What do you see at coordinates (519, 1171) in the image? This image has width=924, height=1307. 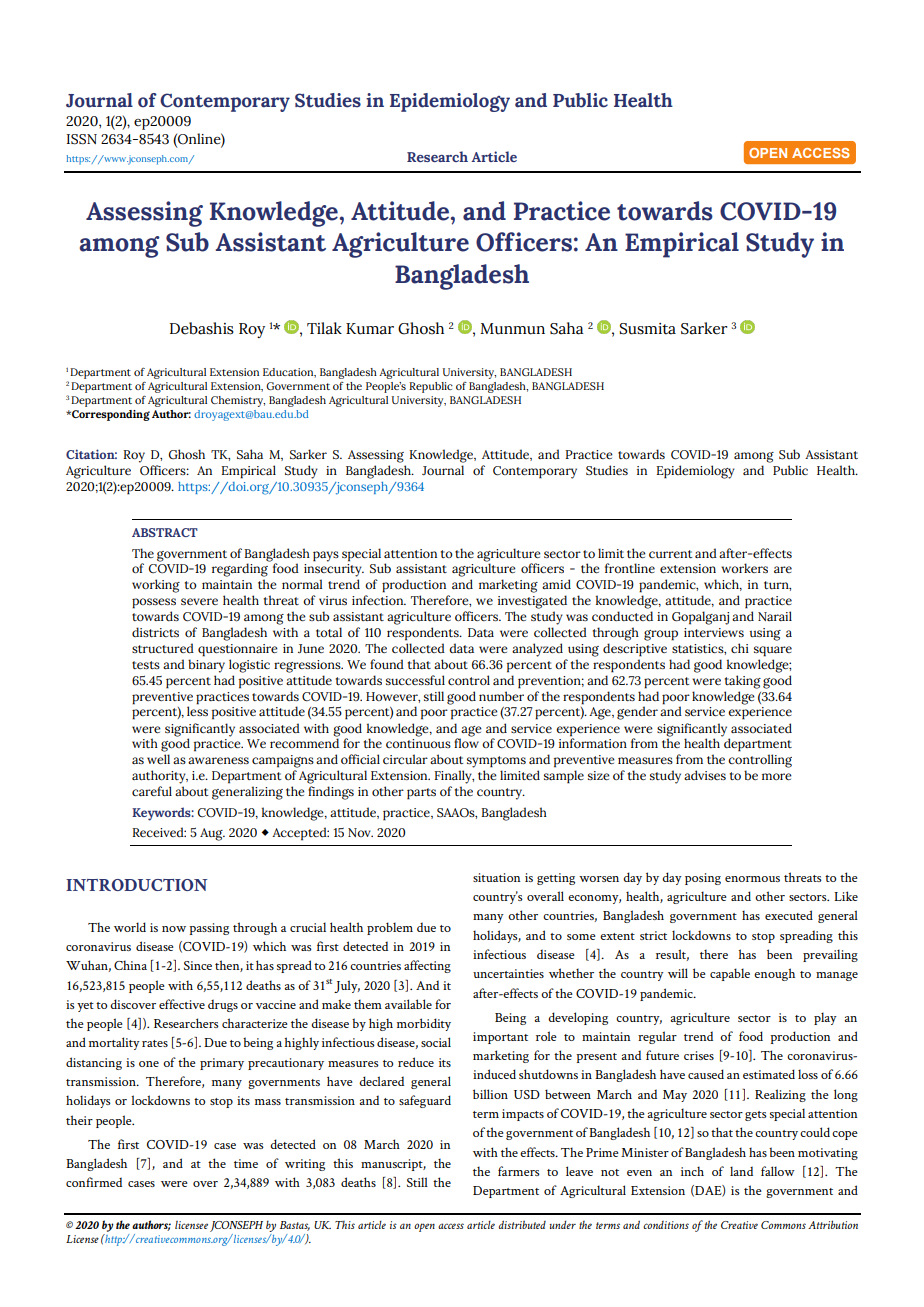 I see `farmers` at bounding box center [519, 1171].
